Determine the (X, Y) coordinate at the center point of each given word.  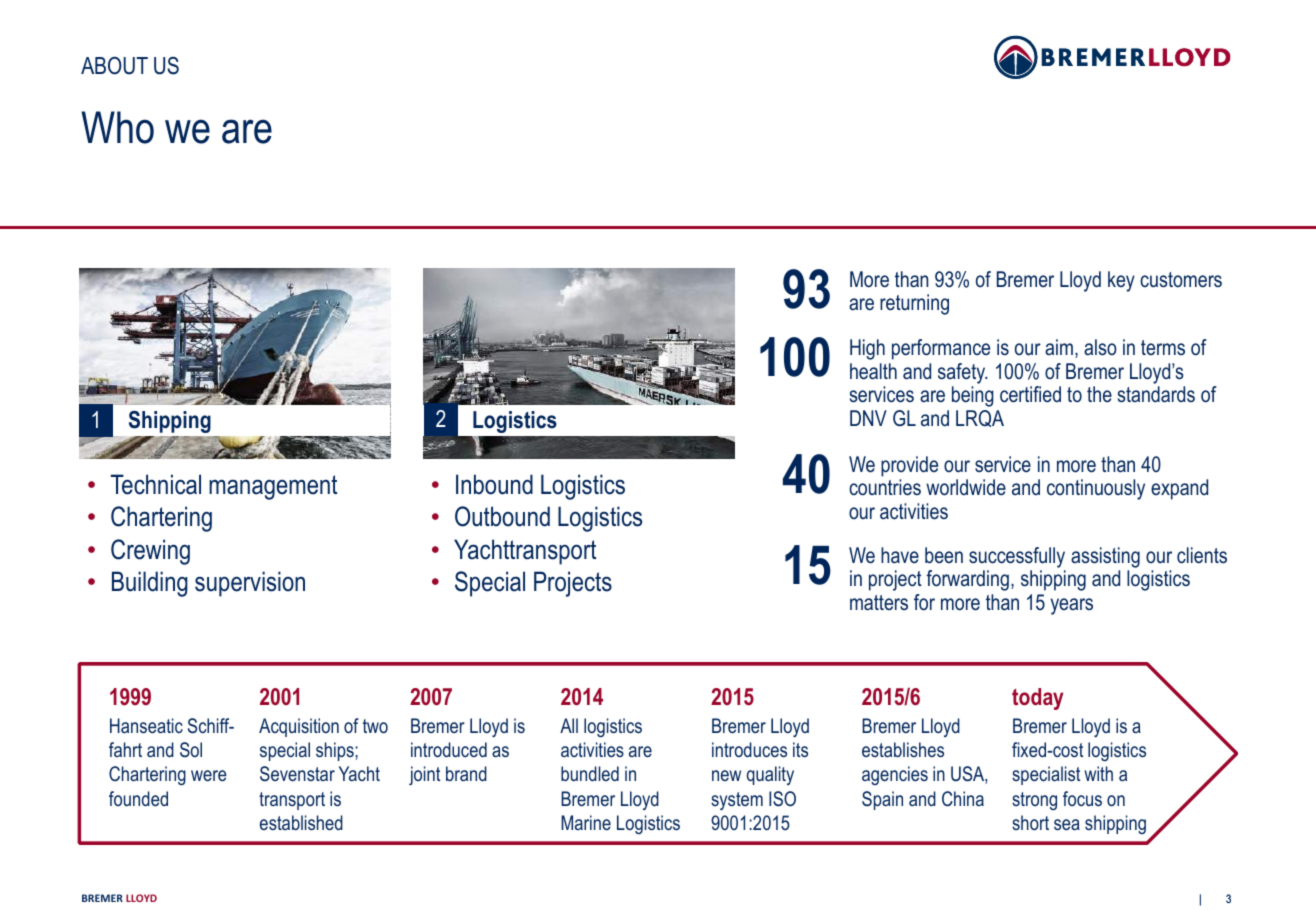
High (867, 349)
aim (1059, 347)
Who (117, 127)
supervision (250, 584)
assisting (1105, 557)
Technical (156, 484)
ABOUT (114, 66)
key (1121, 281)
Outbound (502, 516)
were (209, 775)
